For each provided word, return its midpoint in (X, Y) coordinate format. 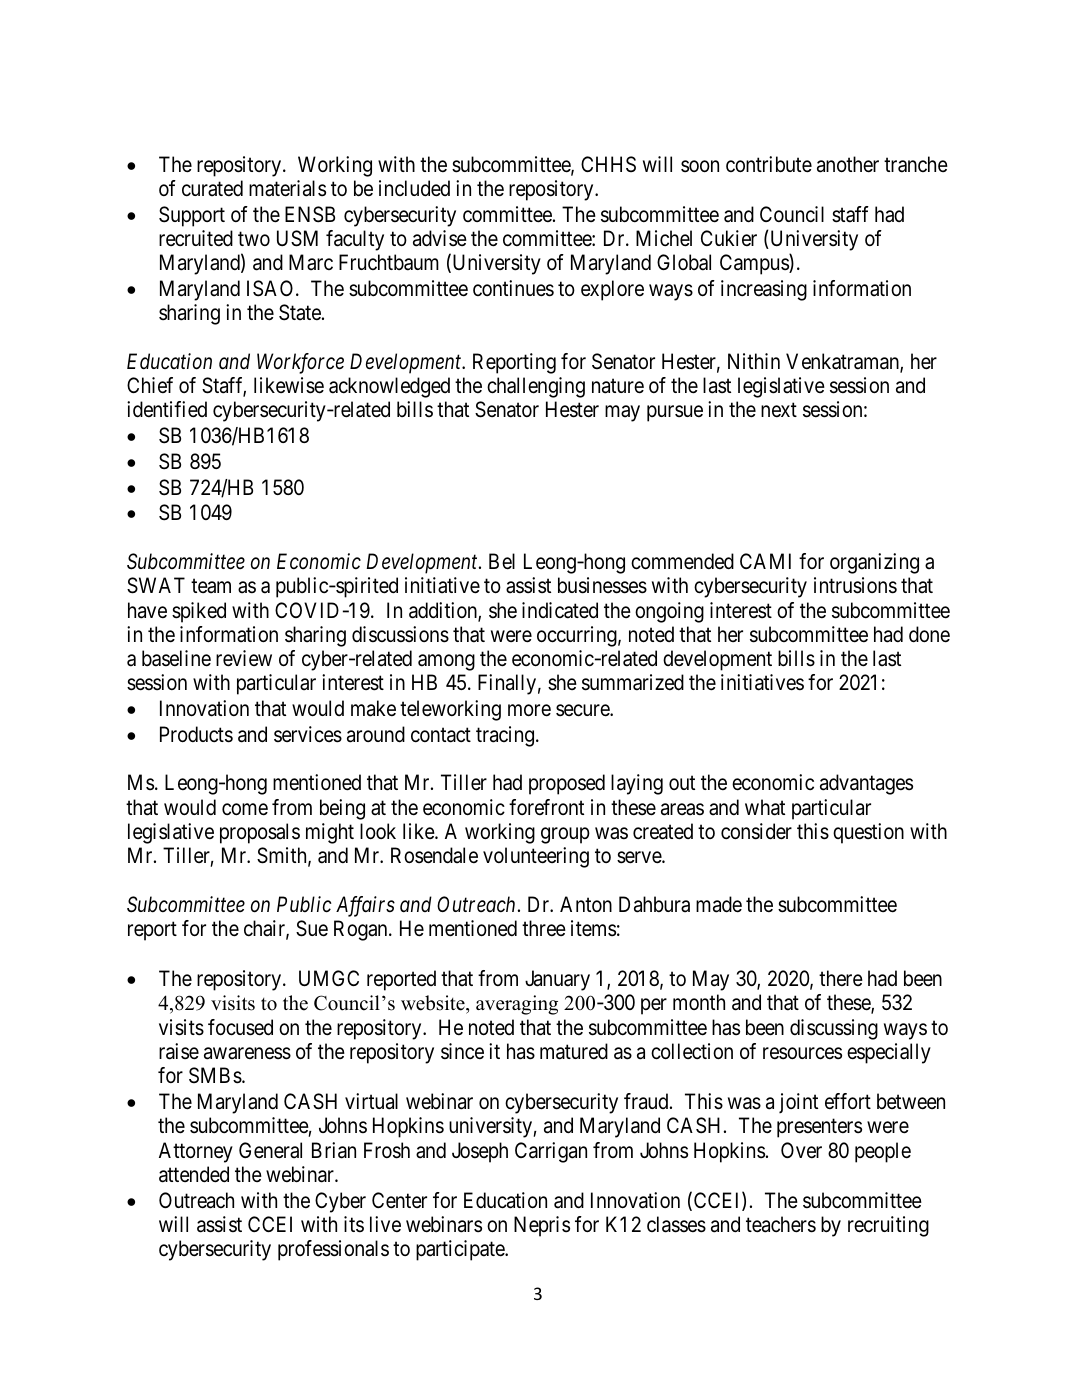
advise (440, 238)
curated (212, 188)
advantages (866, 784)
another (848, 164)
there (841, 978)
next (779, 410)
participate (461, 1250)
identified (167, 409)
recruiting (888, 1226)
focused (240, 1027)
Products (196, 734)
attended (194, 1174)
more (529, 710)
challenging (536, 387)
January (557, 980)
